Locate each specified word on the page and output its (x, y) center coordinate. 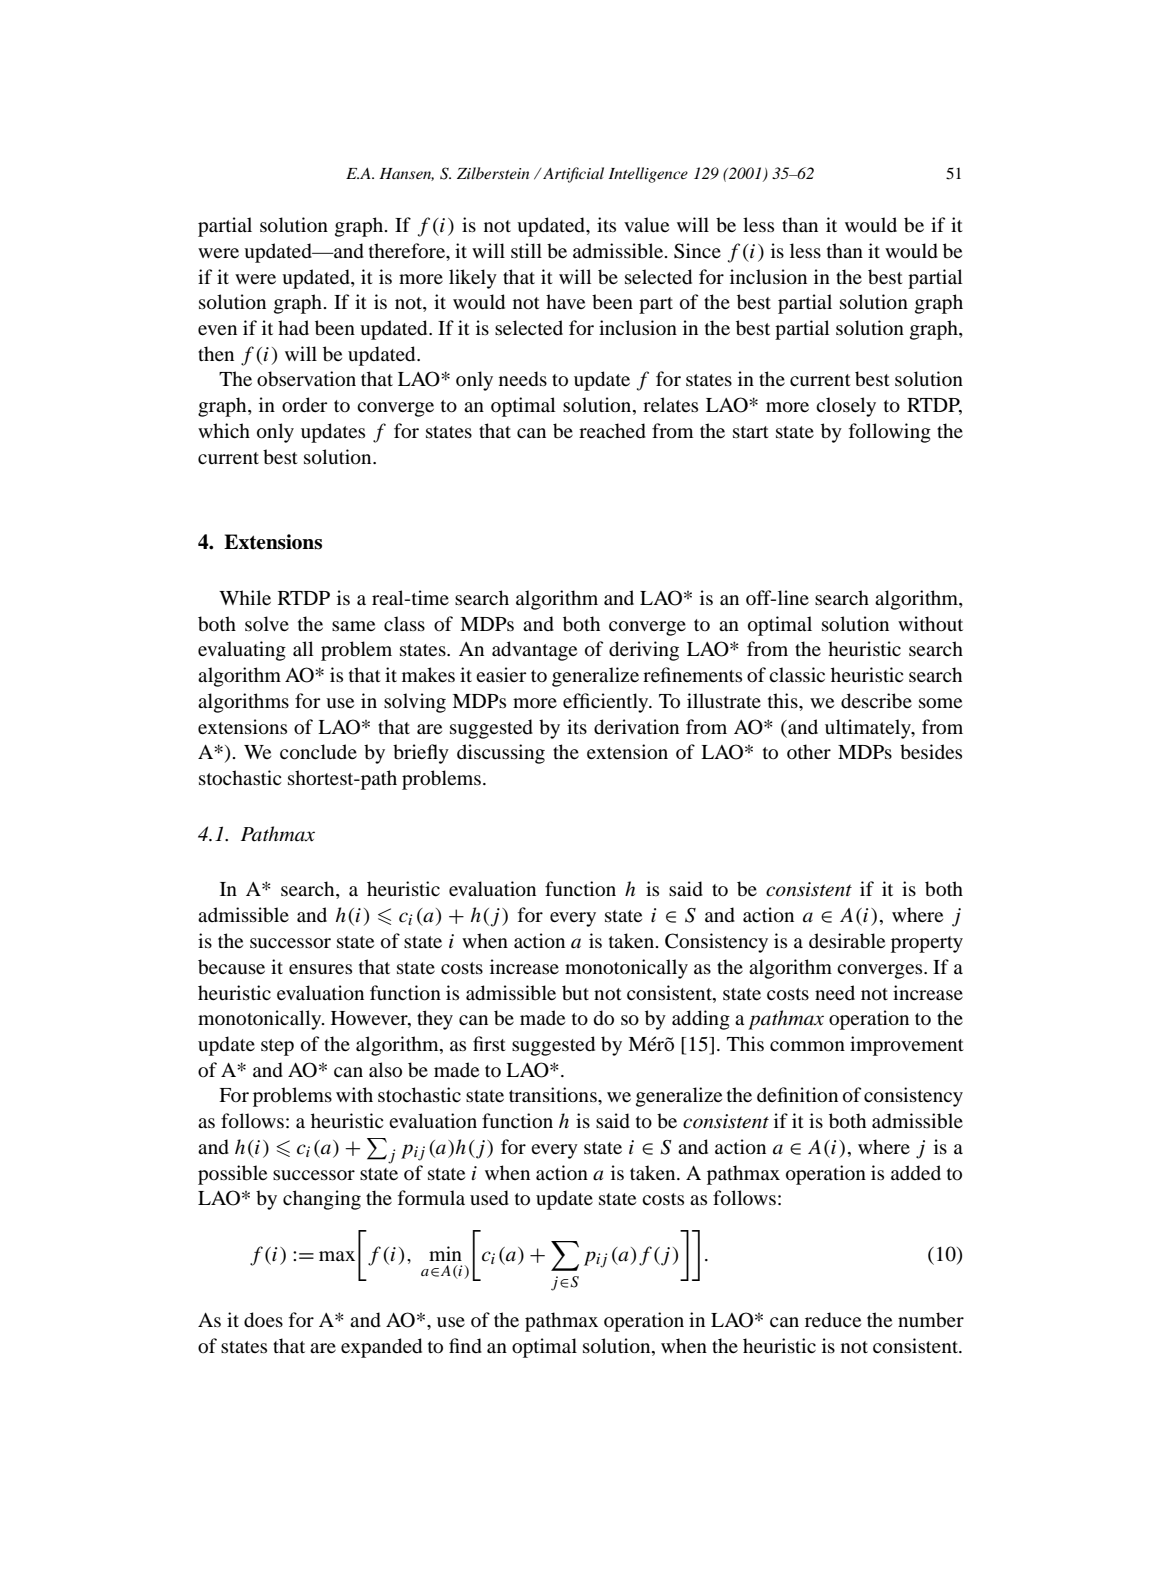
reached (612, 431)
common (807, 1046)
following (890, 433)
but (575, 993)
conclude (318, 752)
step (277, 1047)
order (304, 405)
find (465, 1346)
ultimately (869, 729)
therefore (408, 251)
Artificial (572, 175)
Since (697, 251)
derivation (636, 727)
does (263, 1320)
